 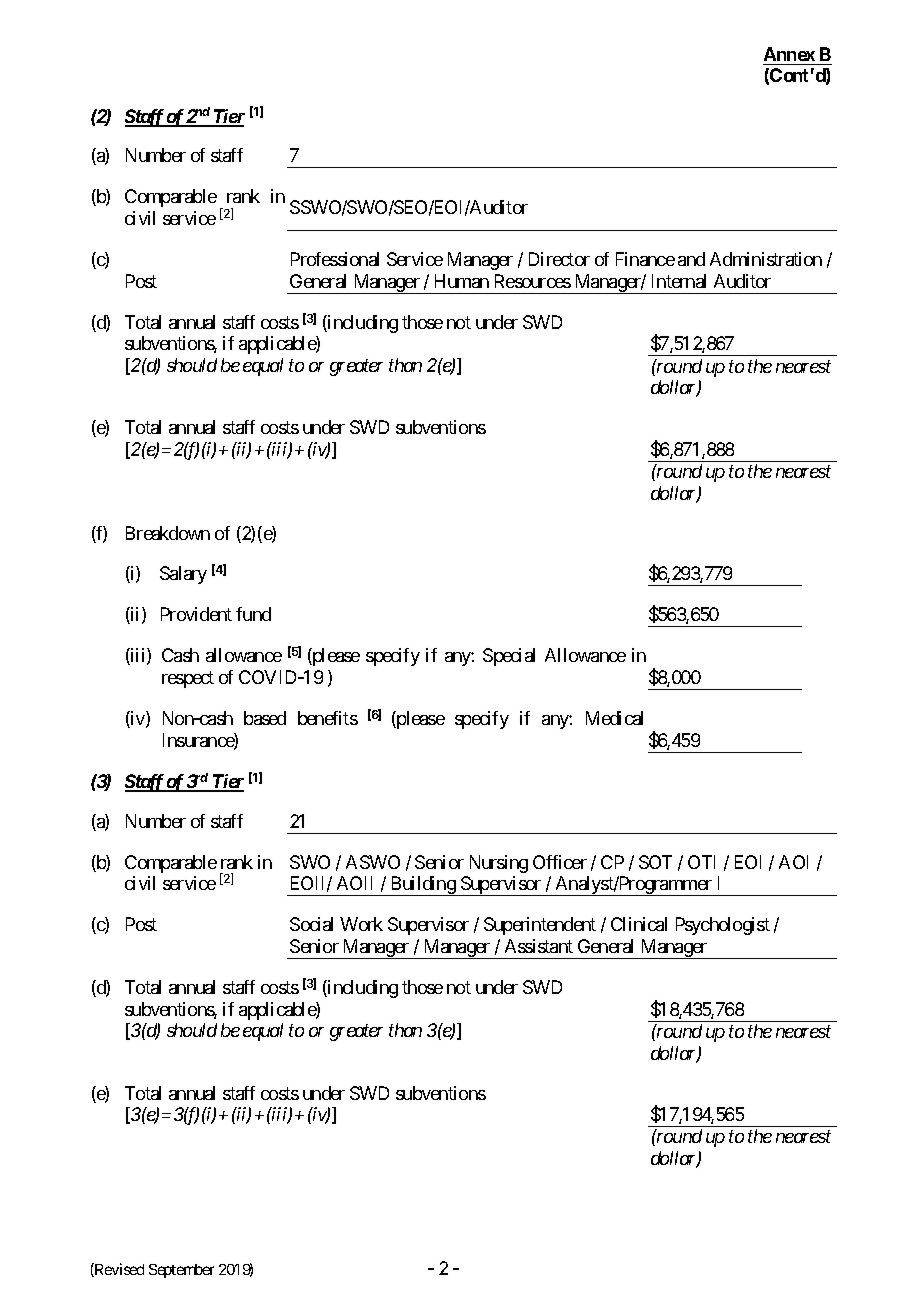 What do you see at coordinates (168, 533) in the screenshot?
I see `Breakdown` at bounding box center [168, 533].
